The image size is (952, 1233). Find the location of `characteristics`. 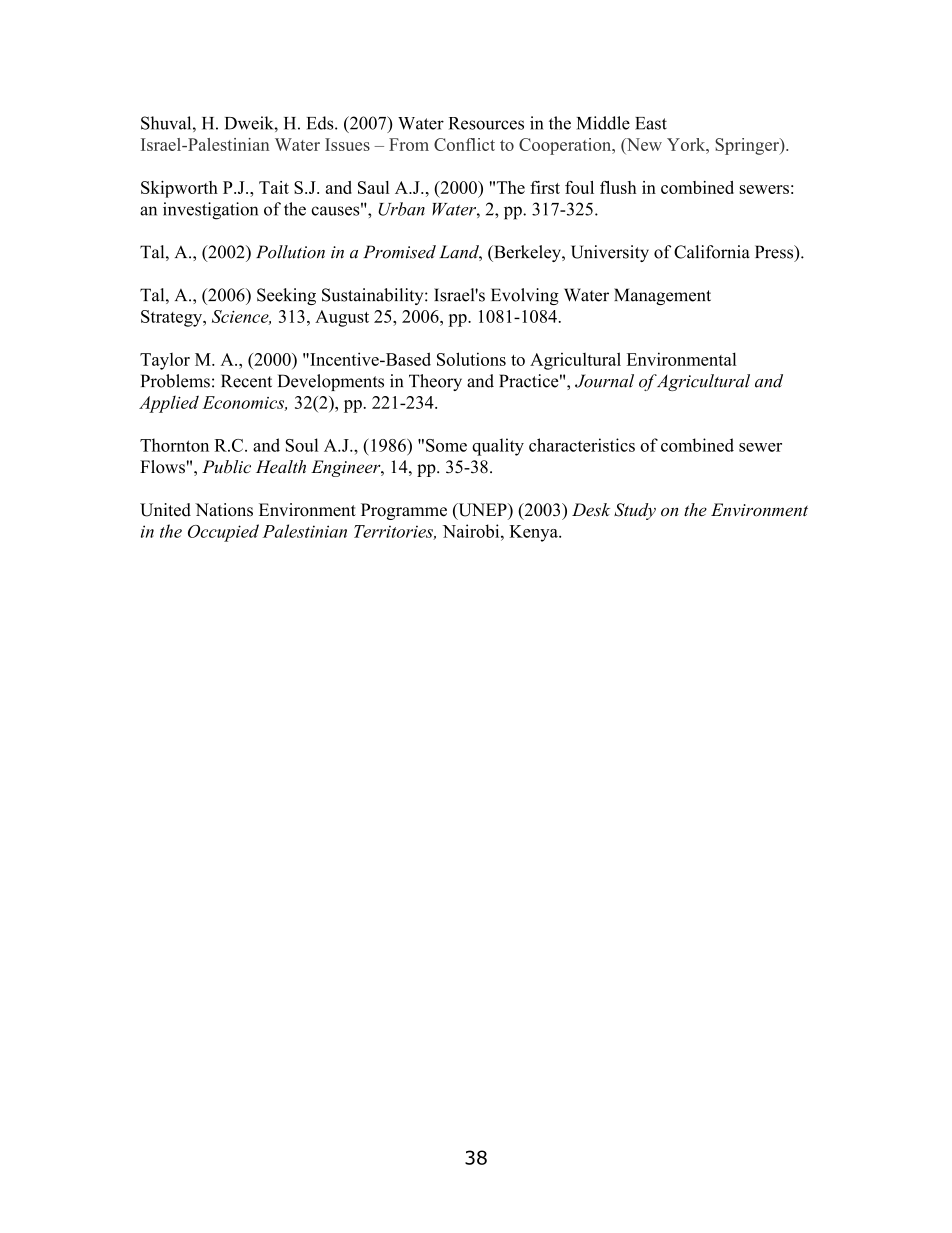

characteristics is located at coordinates (582, 445).
